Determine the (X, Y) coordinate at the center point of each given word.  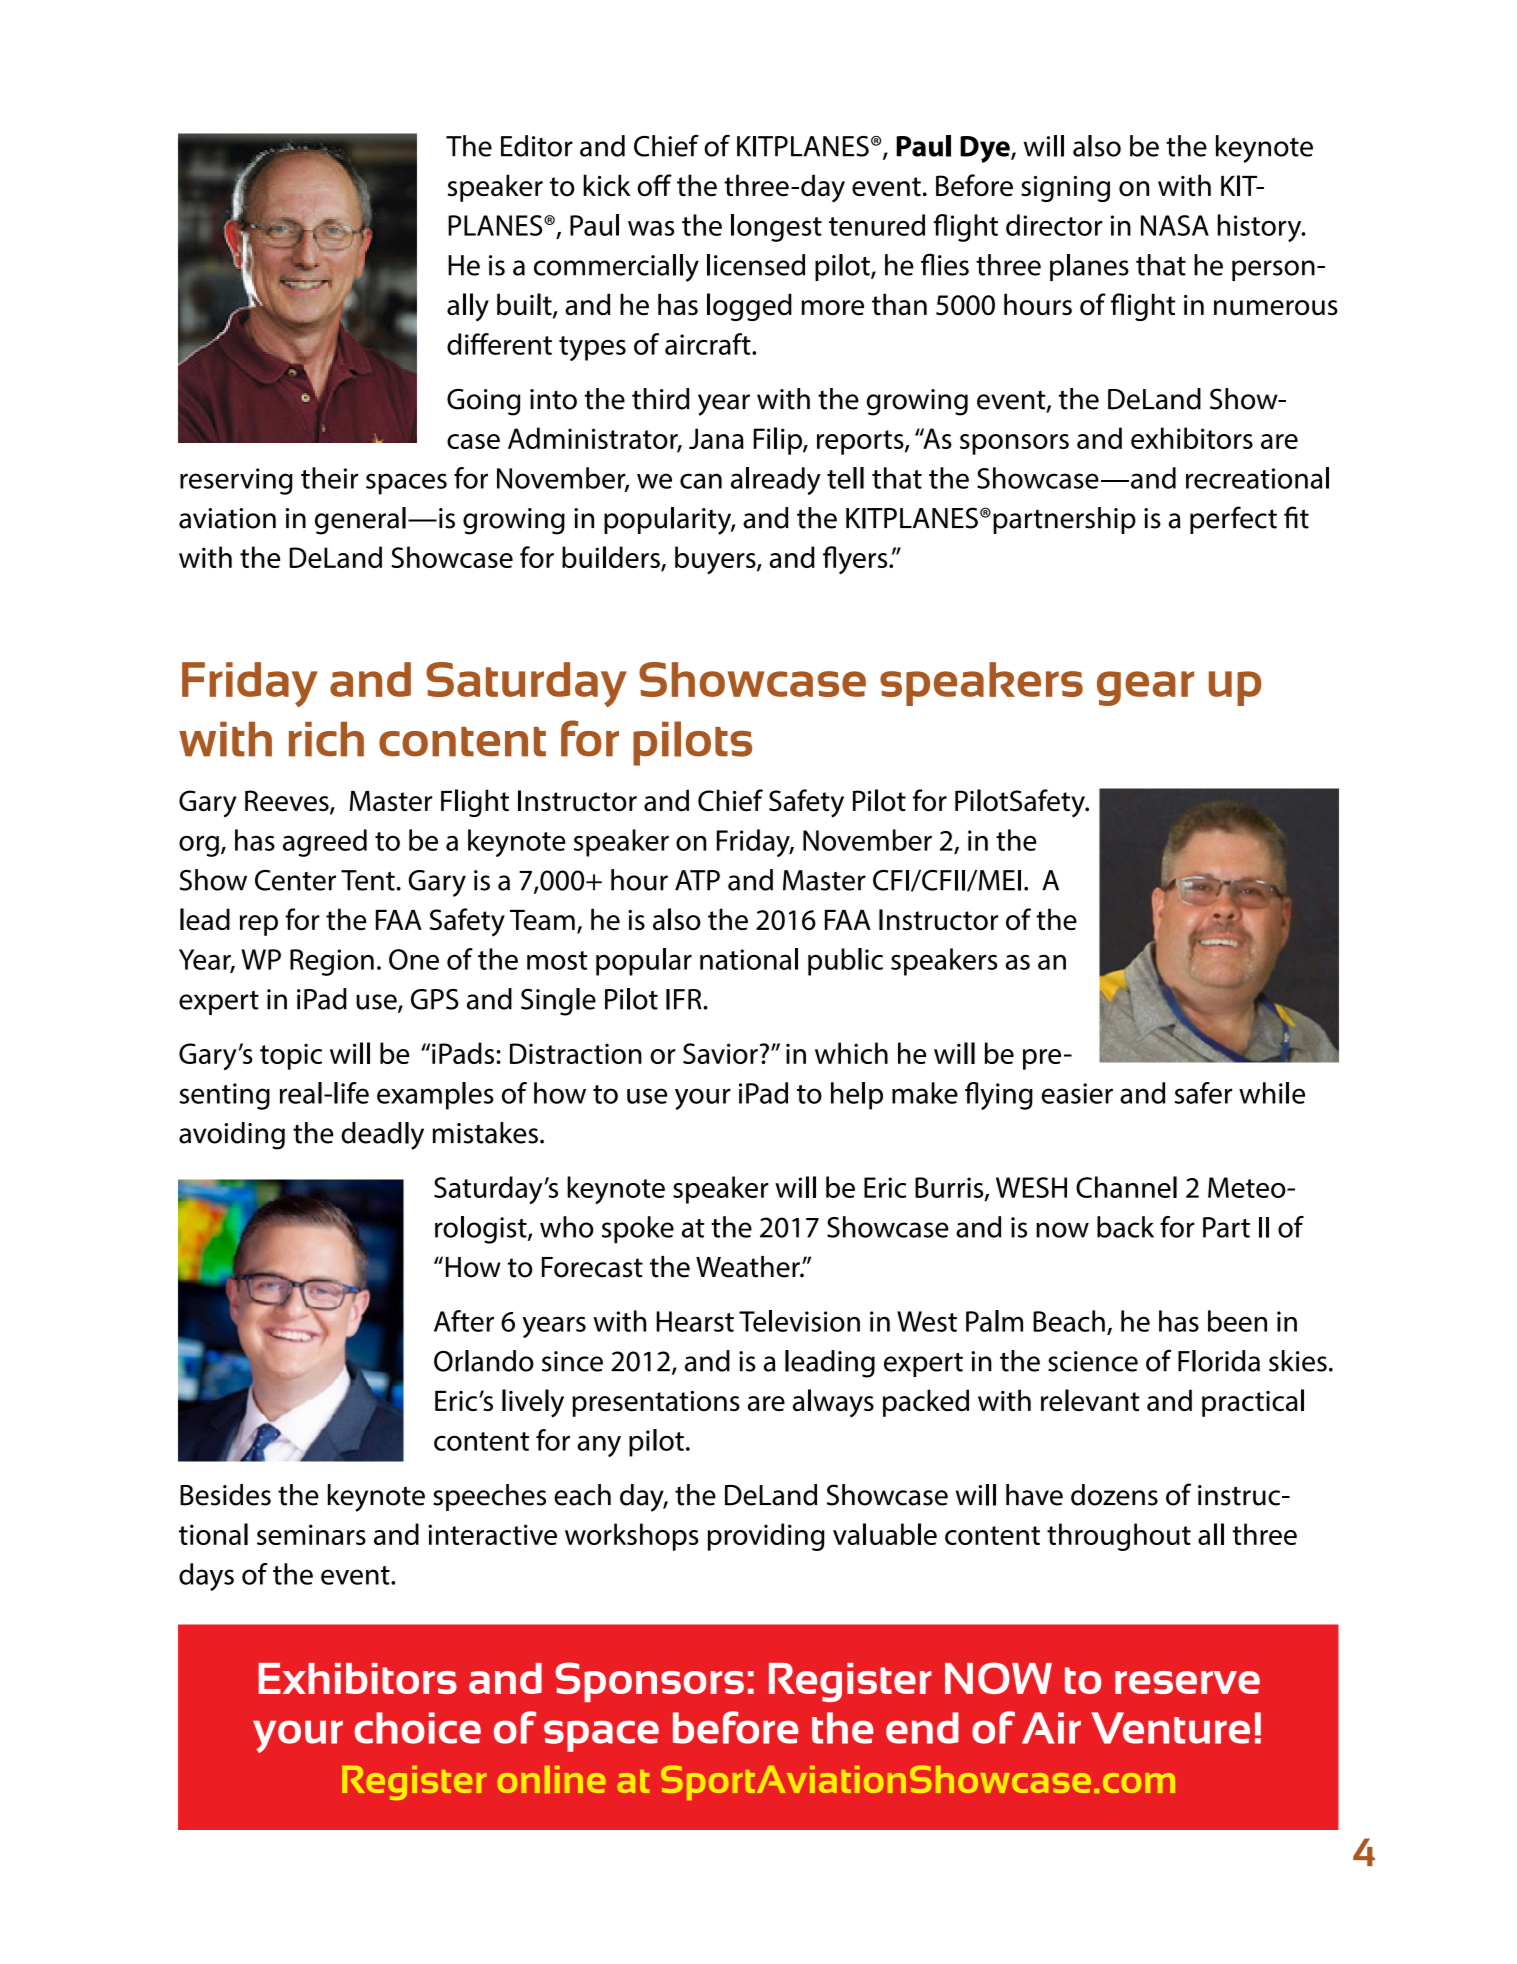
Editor (537, 146)
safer (1203, 1093)
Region (332, 962)
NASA (1175, 225)
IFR (685, 999)
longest (776, 228)
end (922, 1728)
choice (418, 1728)
